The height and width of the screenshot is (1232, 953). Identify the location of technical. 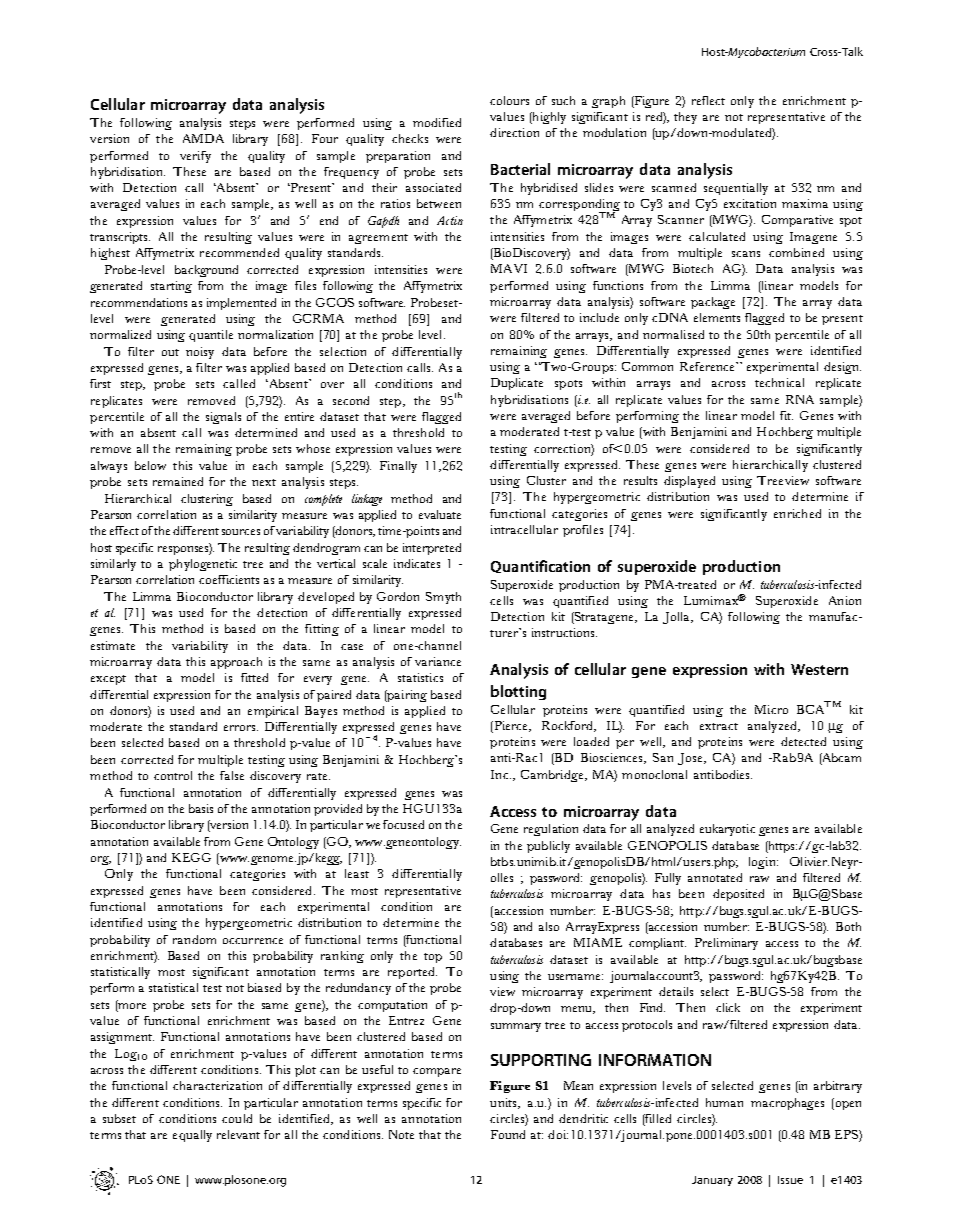
(779, 382).
